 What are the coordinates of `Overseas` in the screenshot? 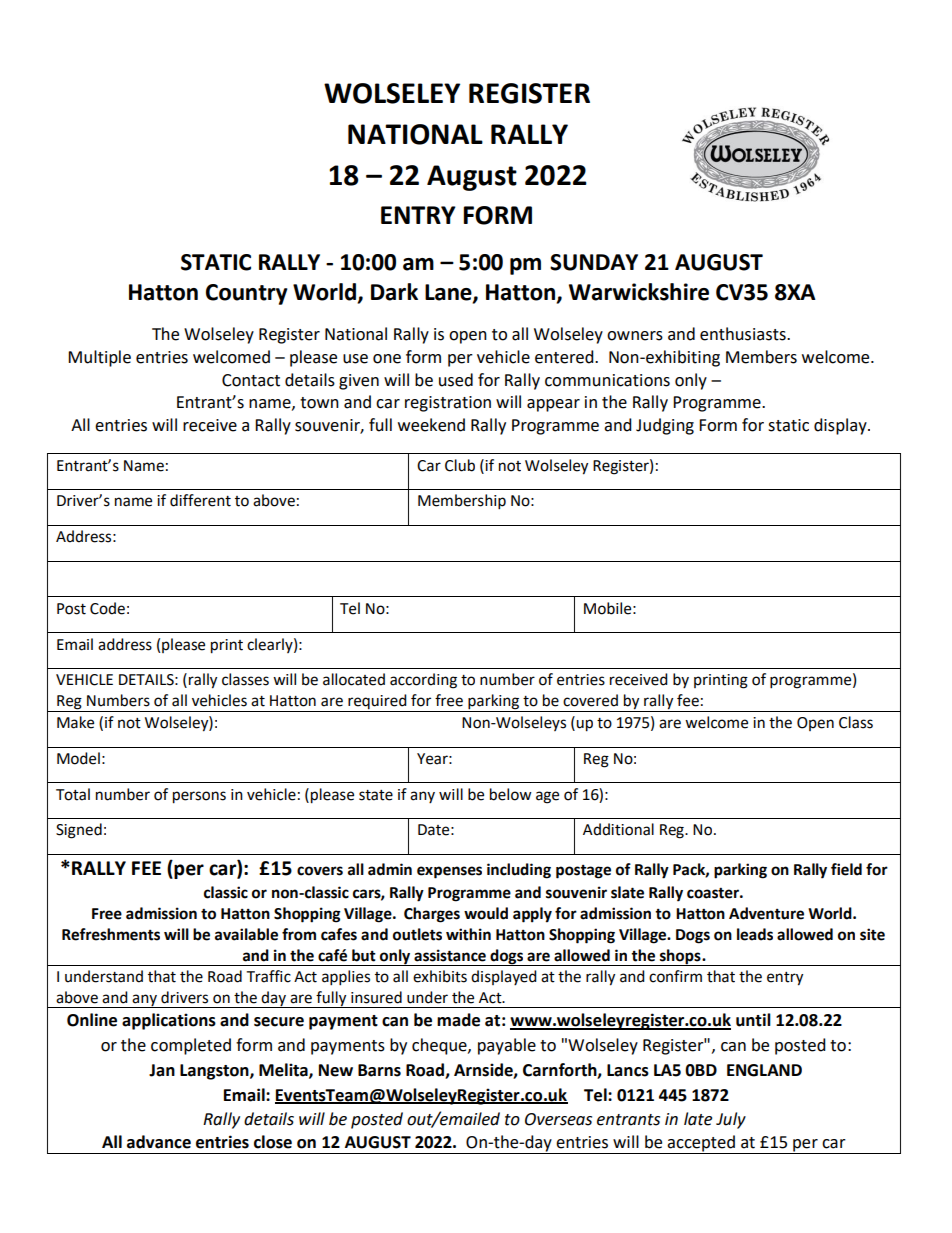 It's located at (558, 1119).
